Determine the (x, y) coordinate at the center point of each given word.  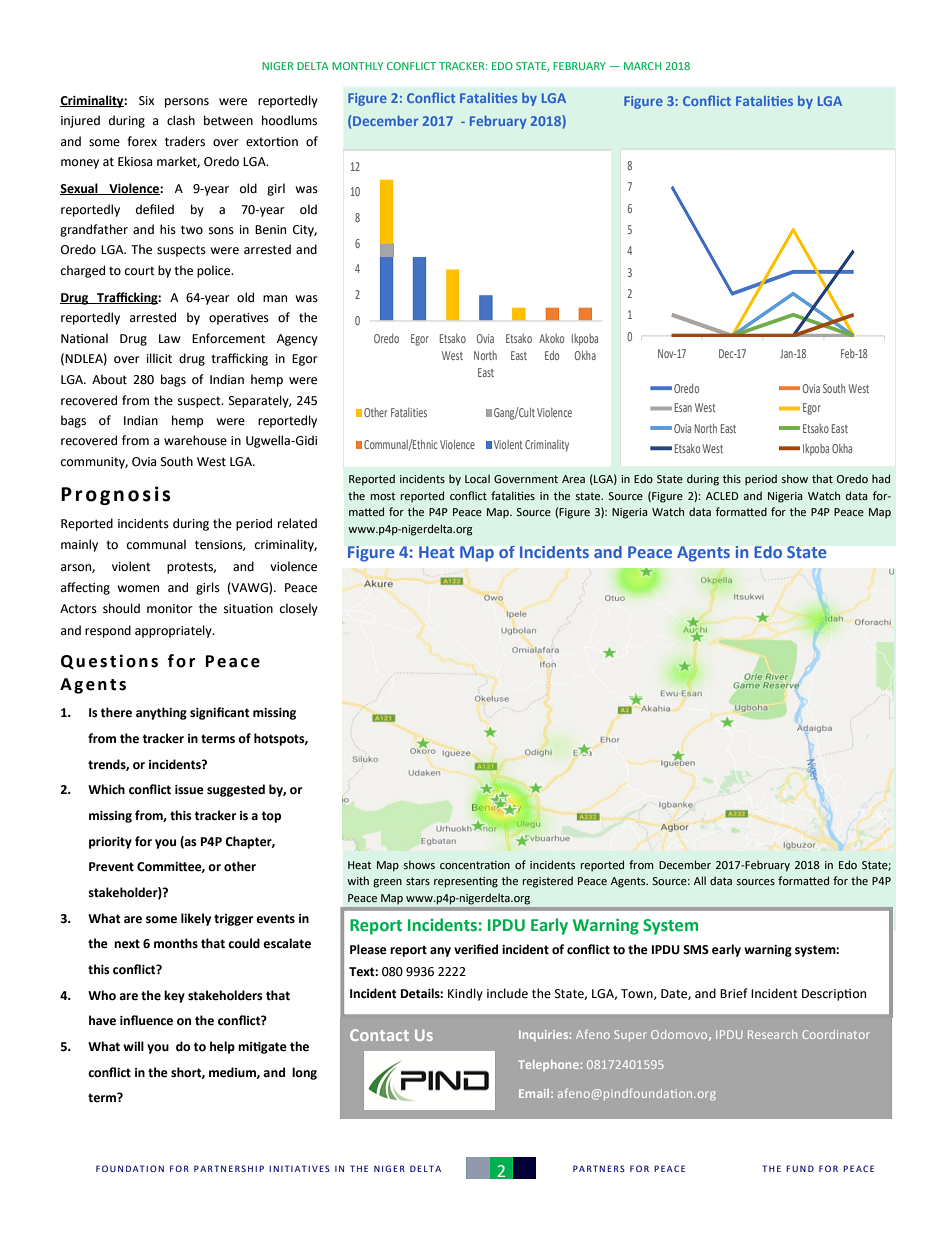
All (700, 880)
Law (170, 338)
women (138, 589)
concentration (475, 865)
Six (146, 101)
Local (477, 478)
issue (189, 790)
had (881, 478)
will (133, 1046)
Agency (297, 340)
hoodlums (289, 120)
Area (573, 479)
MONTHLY (357, 66)
